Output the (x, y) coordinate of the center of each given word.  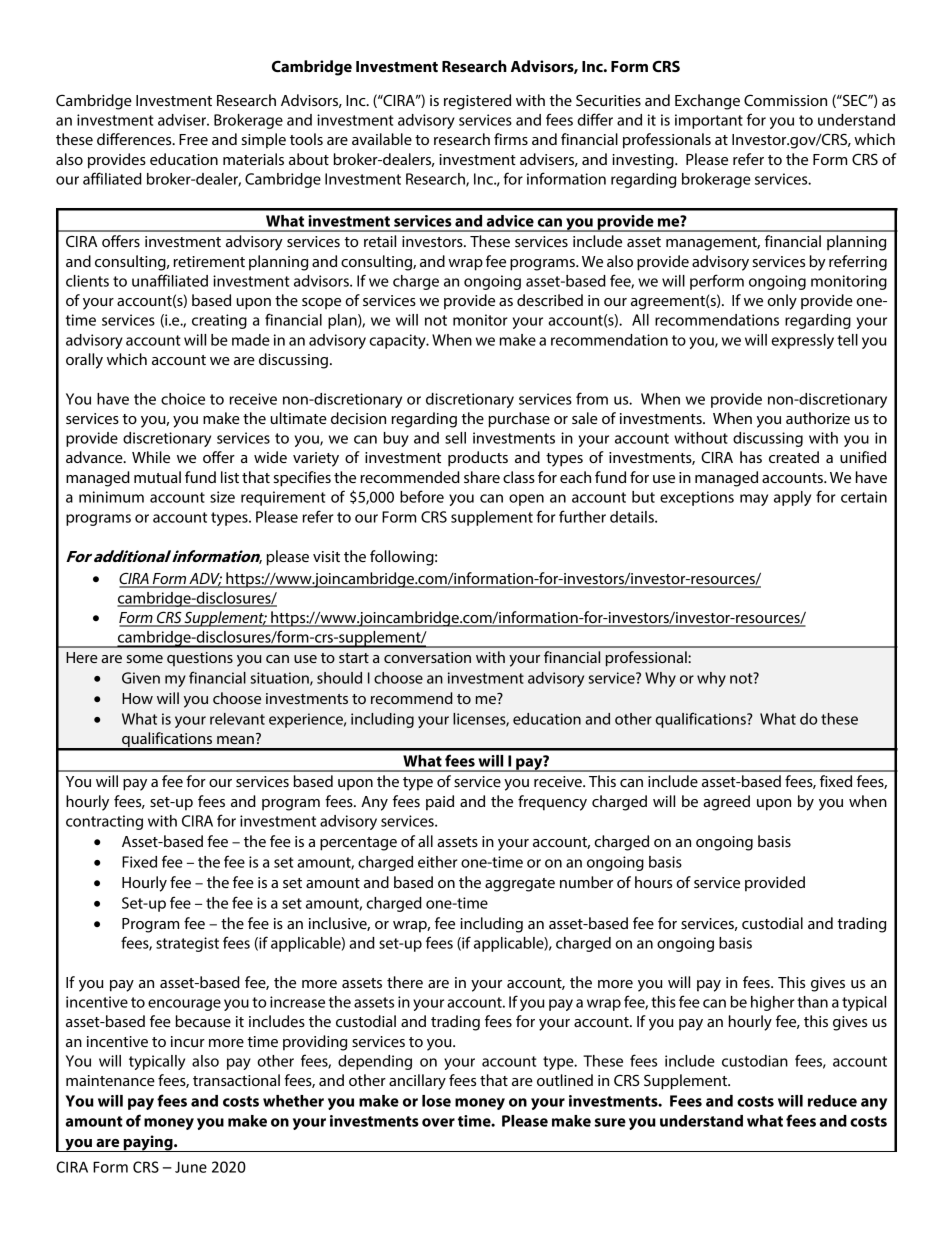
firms (511, 139)
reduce (832, 1101)
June (191, 1167)
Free (193, 139)
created (794, 457)
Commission (785, 100)
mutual (157, 477)
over (438, 1122)
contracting (104, 822)
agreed (726, 803)
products (478, 459)
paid (440, 803)
